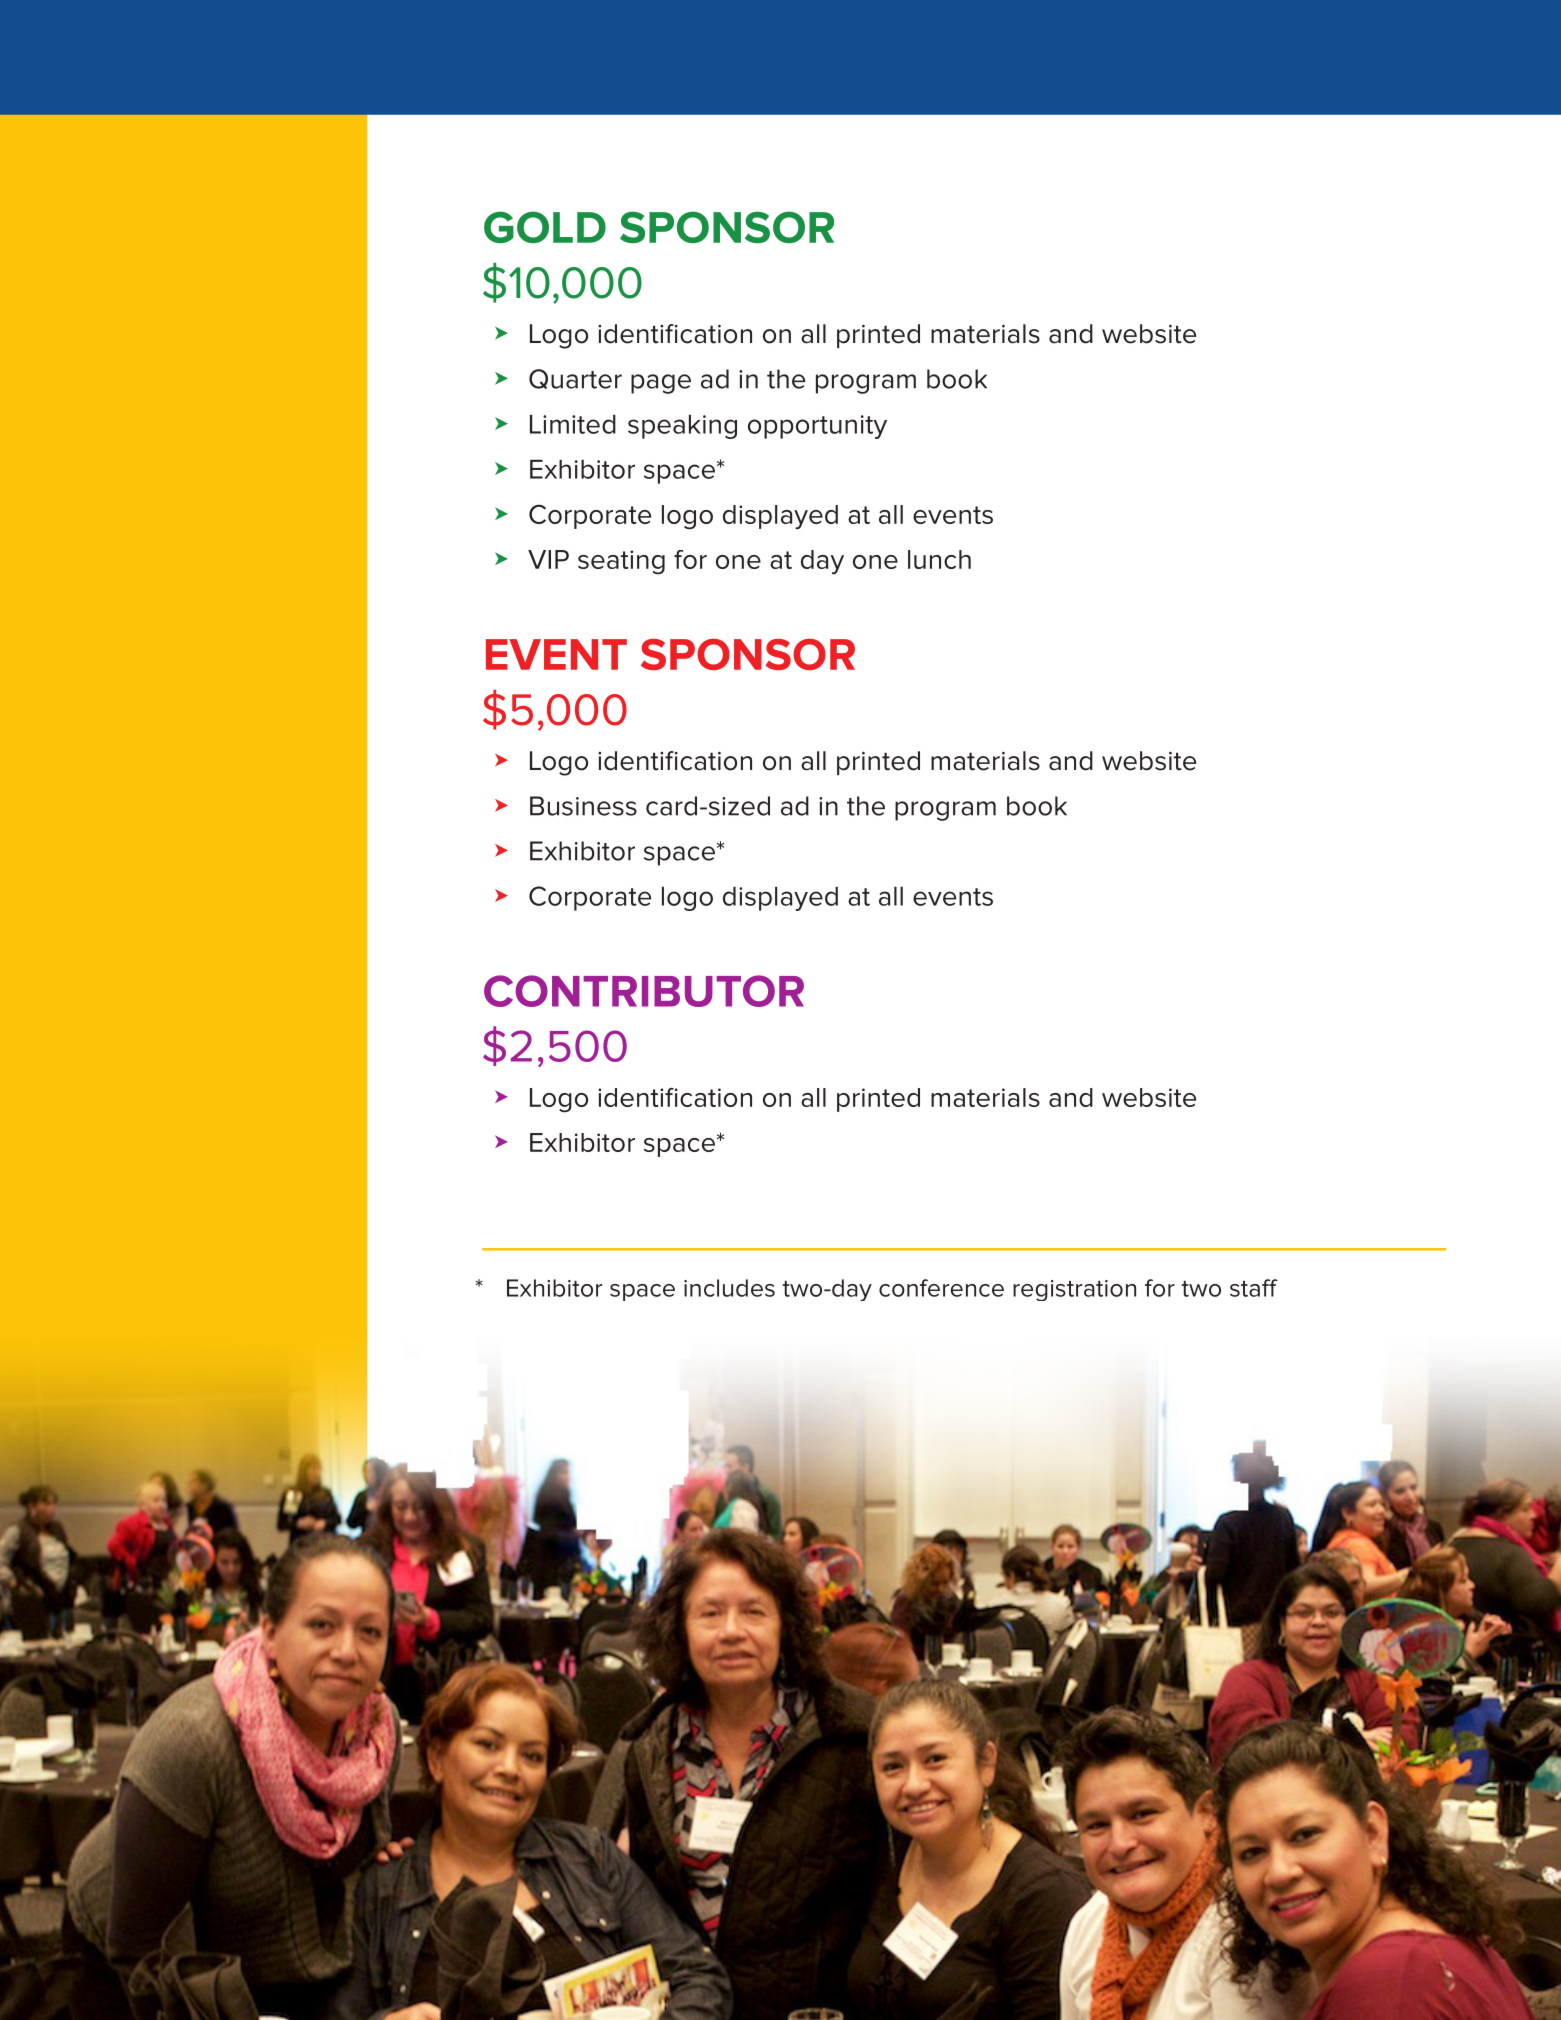 This screenshot has width=1561, height=2020. I want to click on Business, so click(583, 806).
